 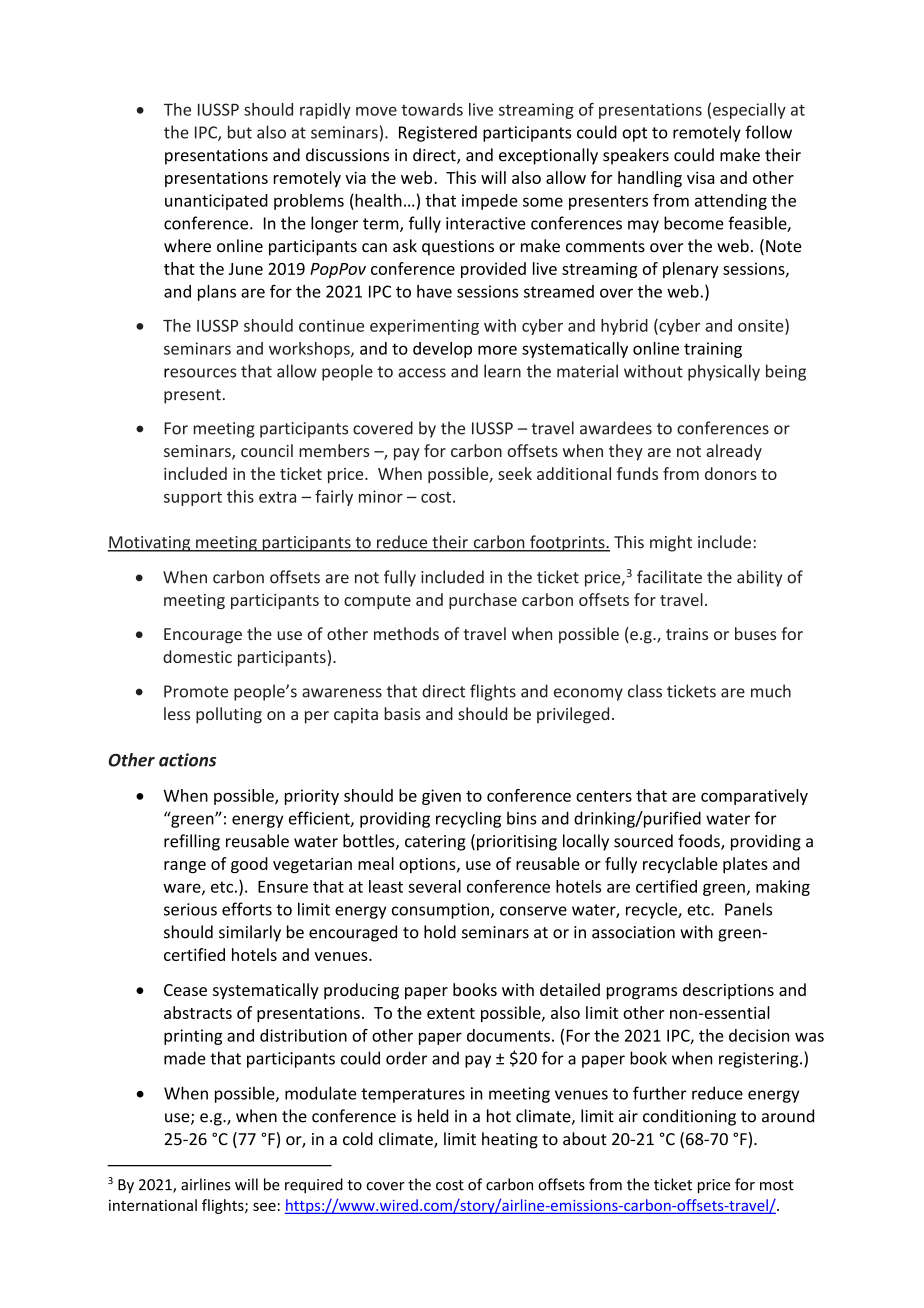 What do you see at coordinates (768, 132) in the document?
I see `follow` at bounding box center [768, 132].
